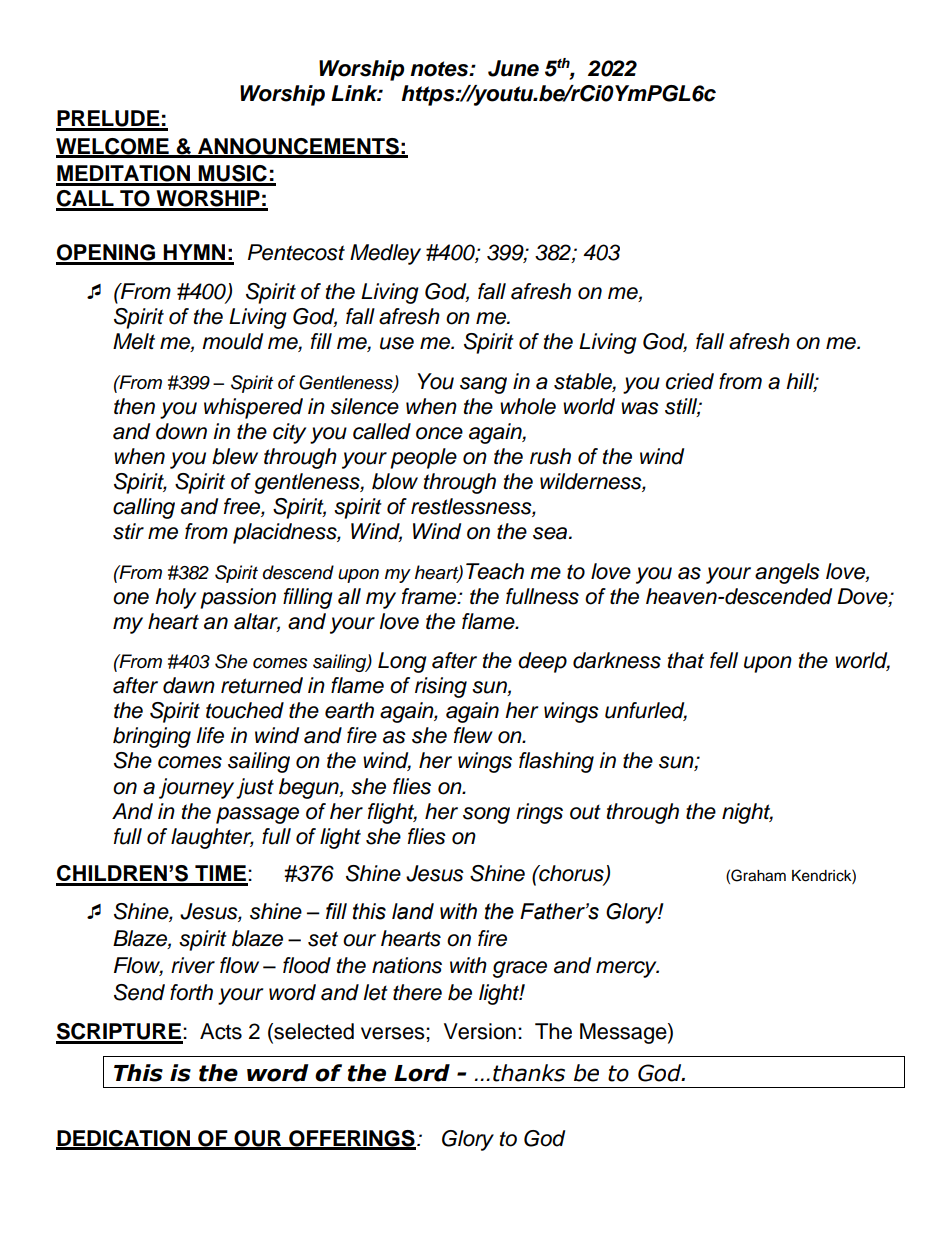 This document has height=1233, width=952. I want to click on angels, so click(787, 573).
